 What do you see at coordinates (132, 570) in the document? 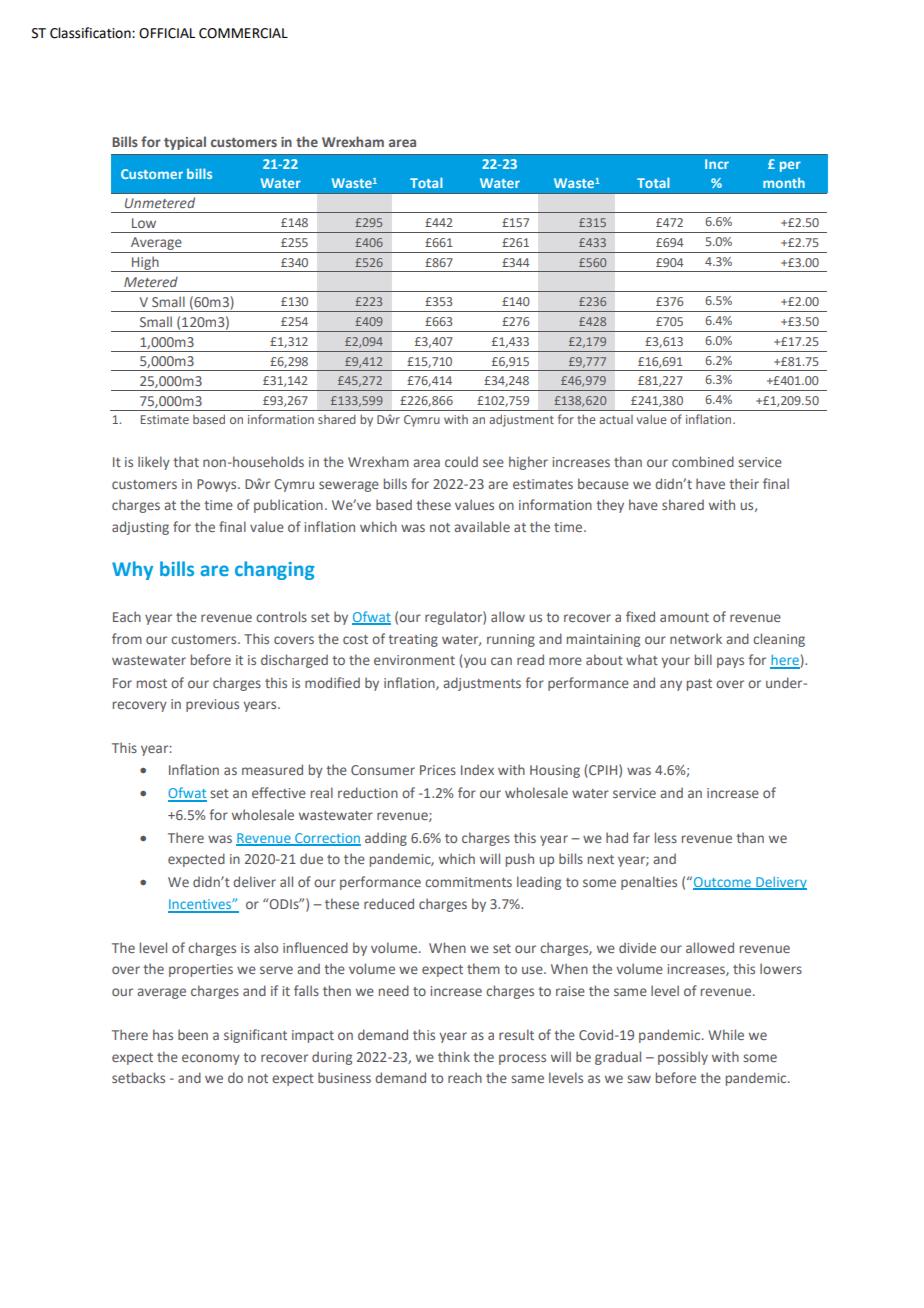
I see `Why` at bounding box center [132, 570].
